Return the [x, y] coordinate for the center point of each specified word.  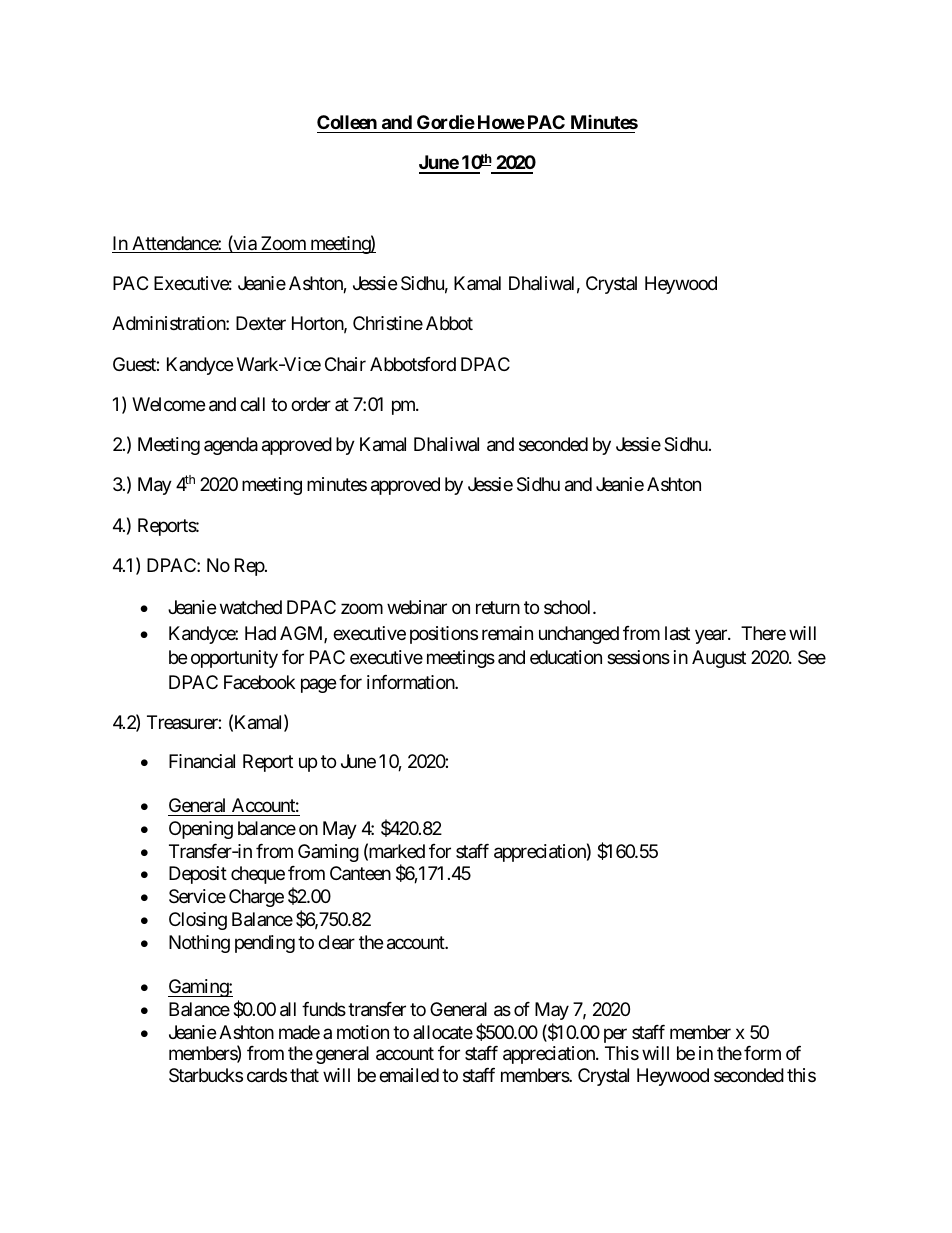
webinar [417, 607]
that [304, 1075]
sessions [638, 657]
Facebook [259, 682]
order [311, 404]
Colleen [347, 122]
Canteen [360, 873]
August [719, 659]
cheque [258, 875]
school [569, 607]
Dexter [261, 323]
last [677, 633]
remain [507, 633]
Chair [345, 364]
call [252, 404]
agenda [231, 446]
